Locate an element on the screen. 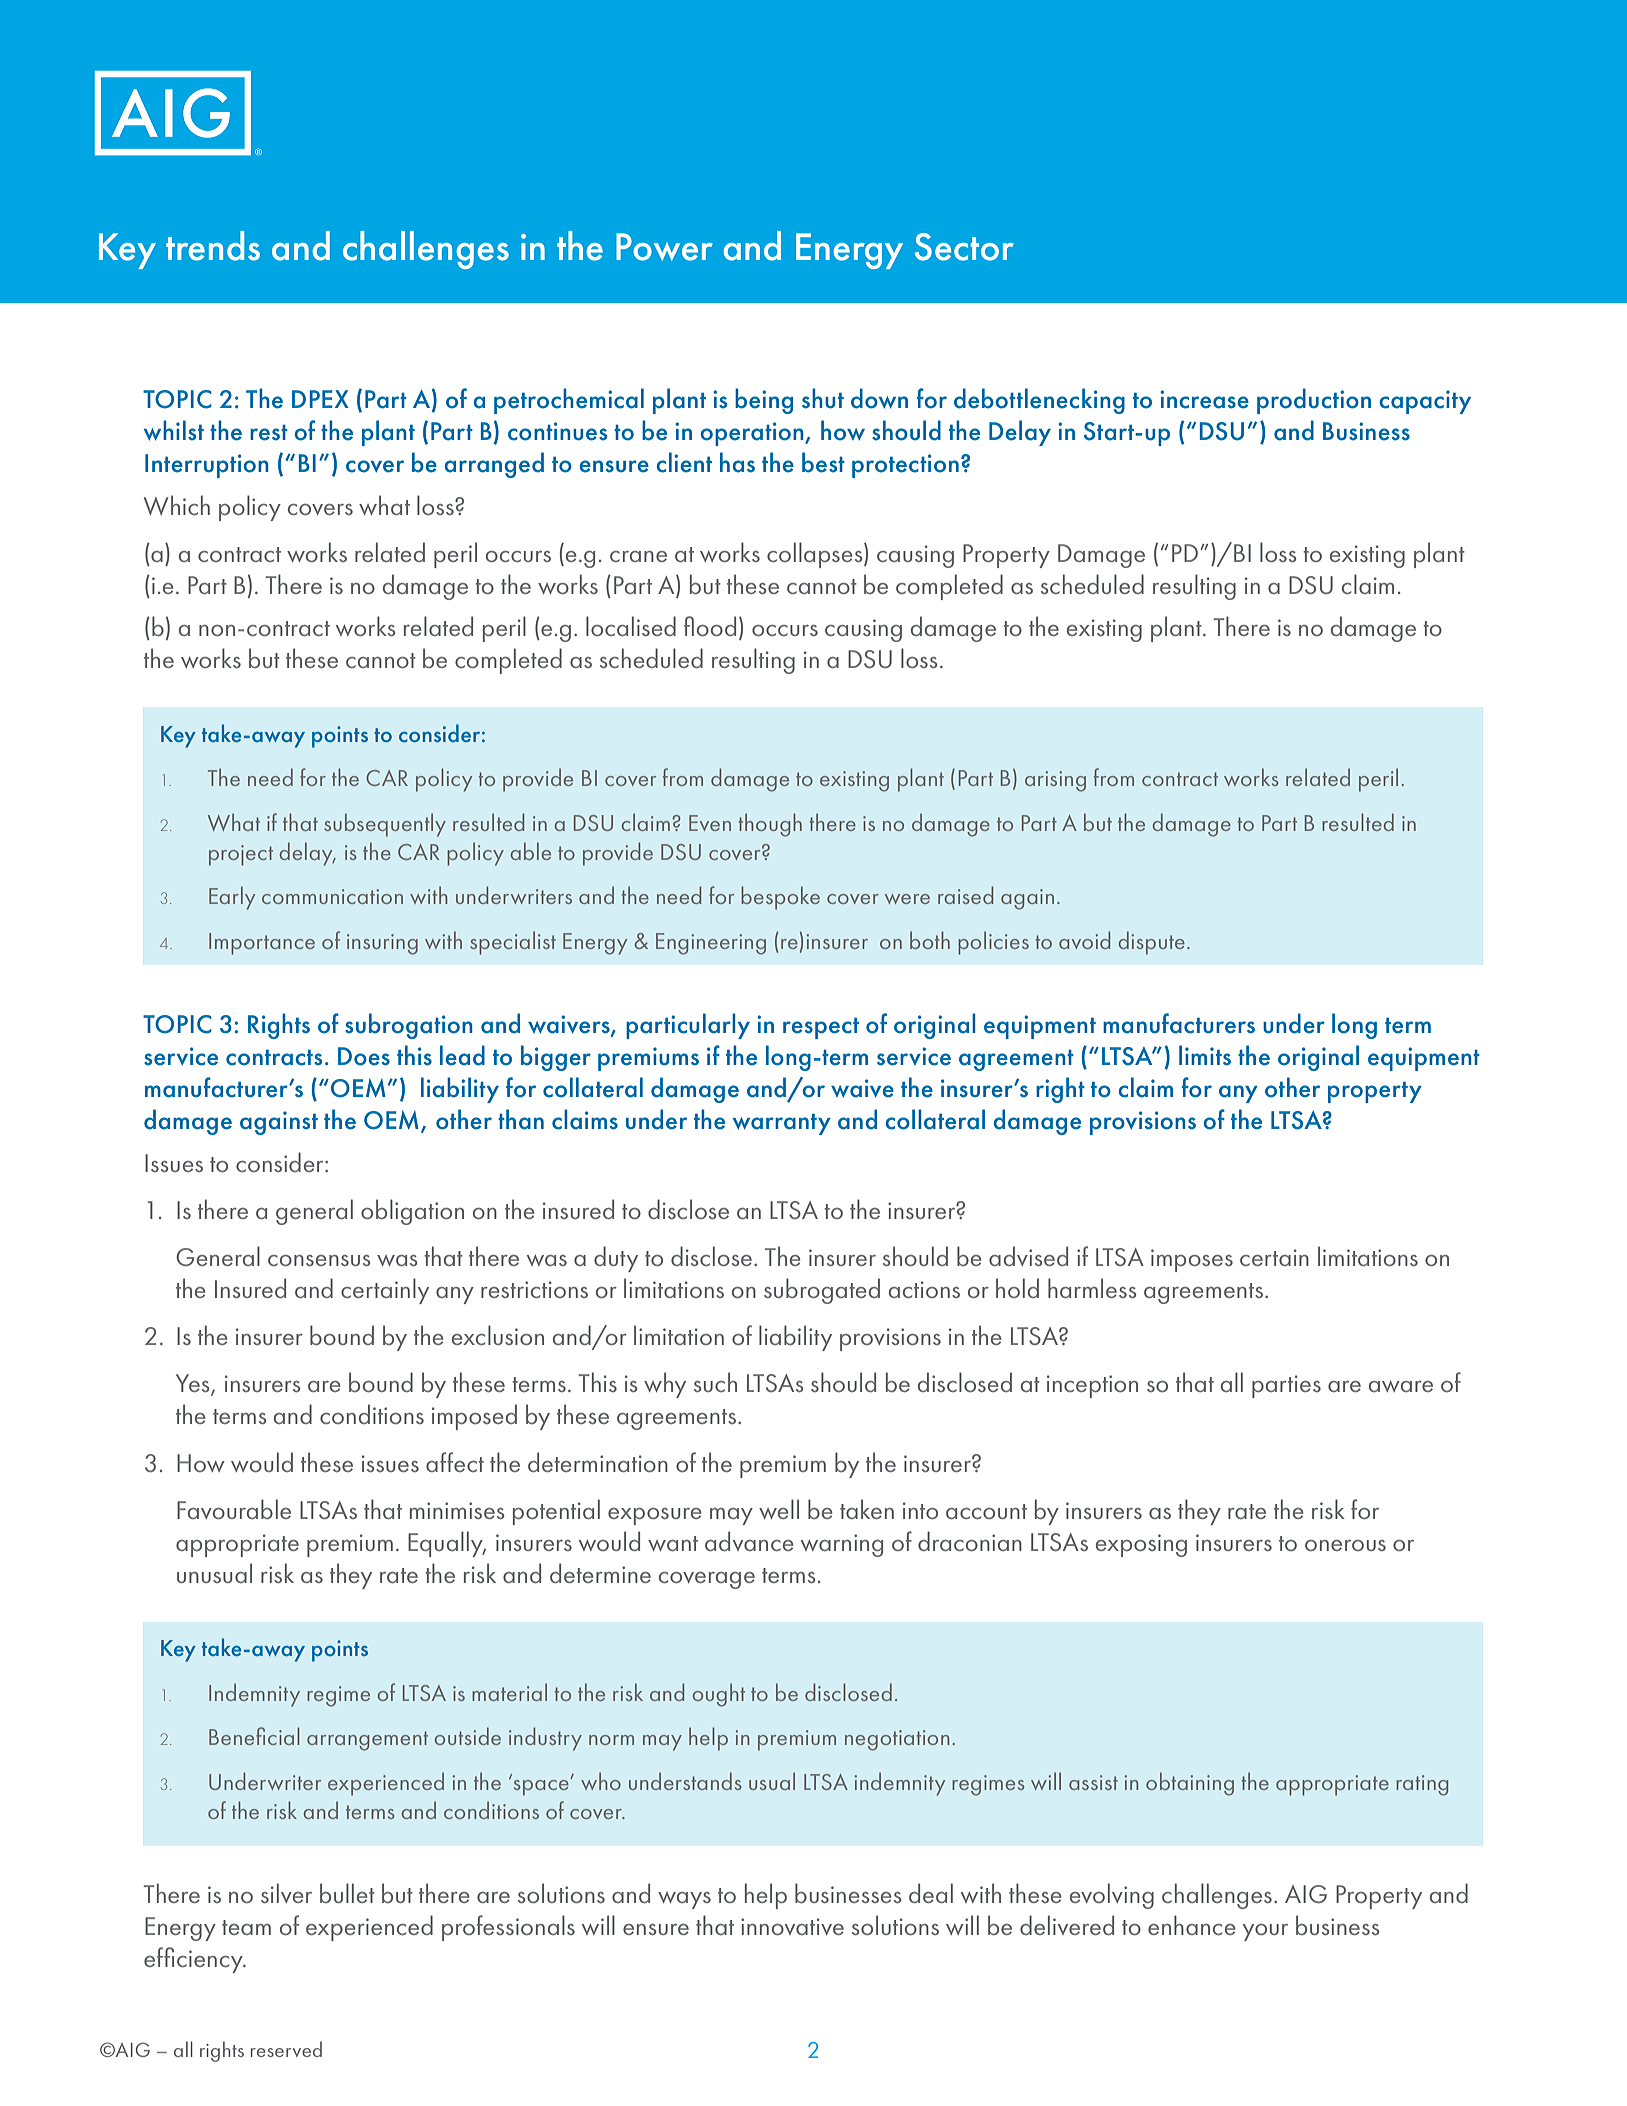 Image resolution: width=1627 pixels, height=2106 pixels. limits is located at coordinates (1205, 1055).
